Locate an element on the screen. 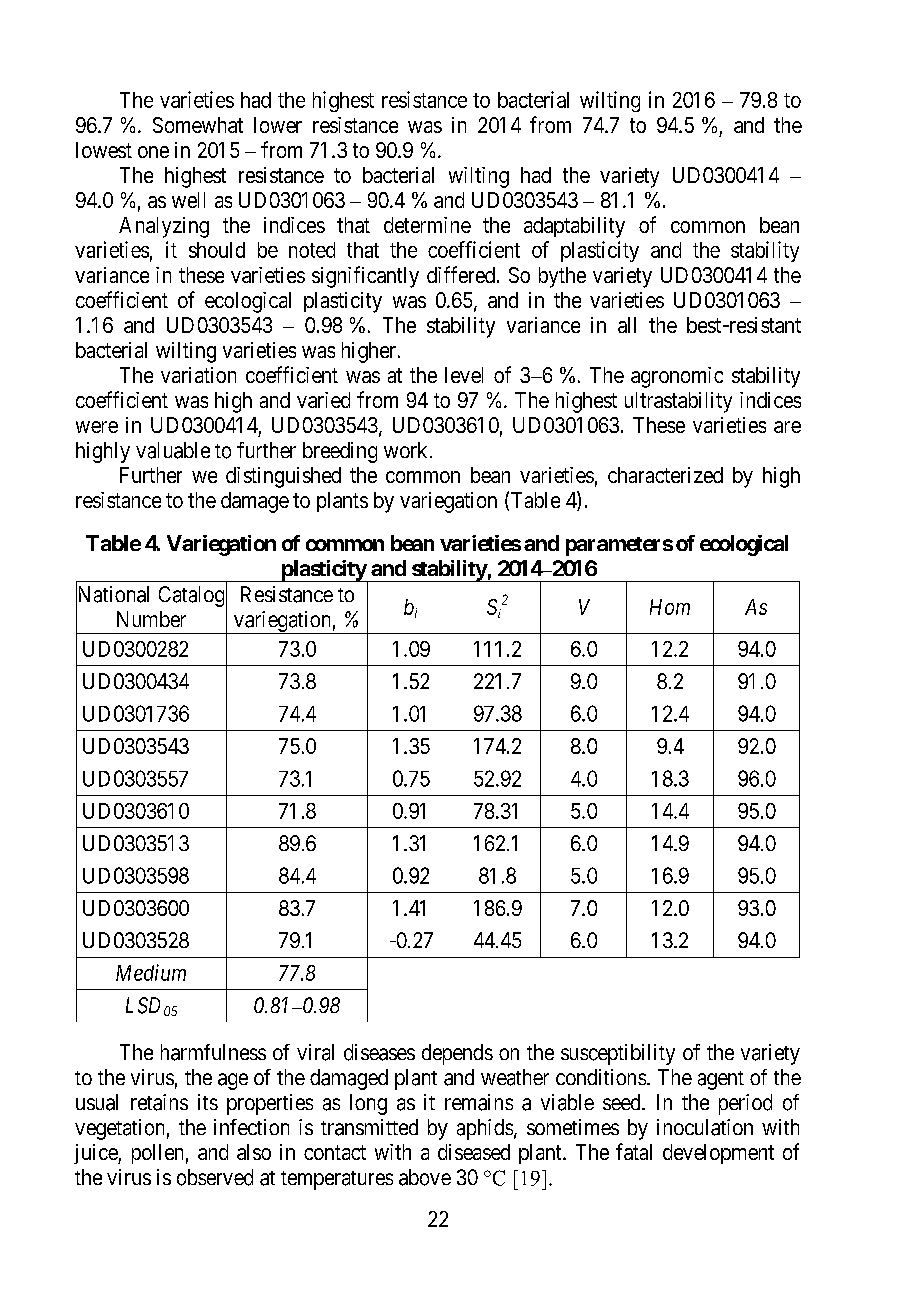 The height and width of the screenshot is (1308, 924). one is located at coordinates (153, 152).
